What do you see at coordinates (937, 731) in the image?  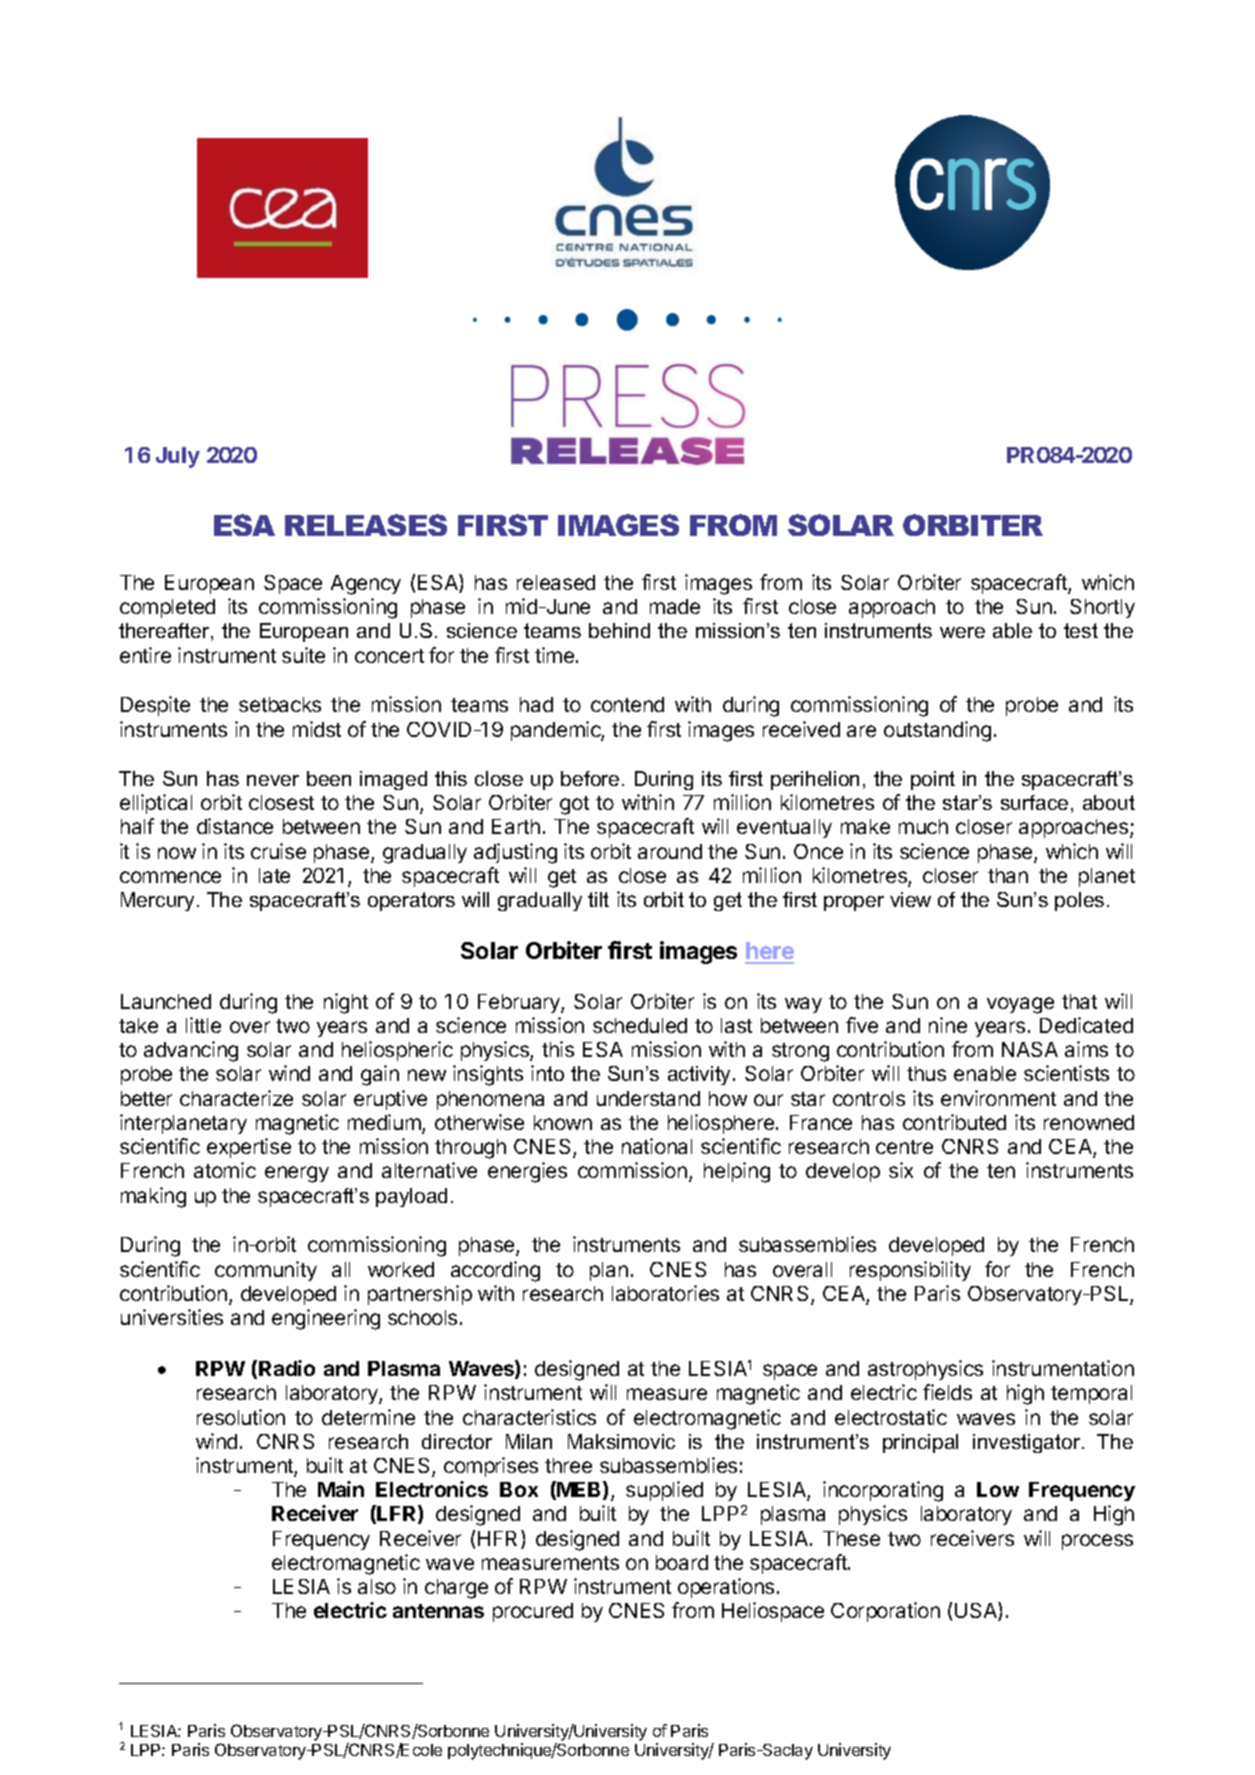 I see `outstanding` at bounding box center [937, 731].
